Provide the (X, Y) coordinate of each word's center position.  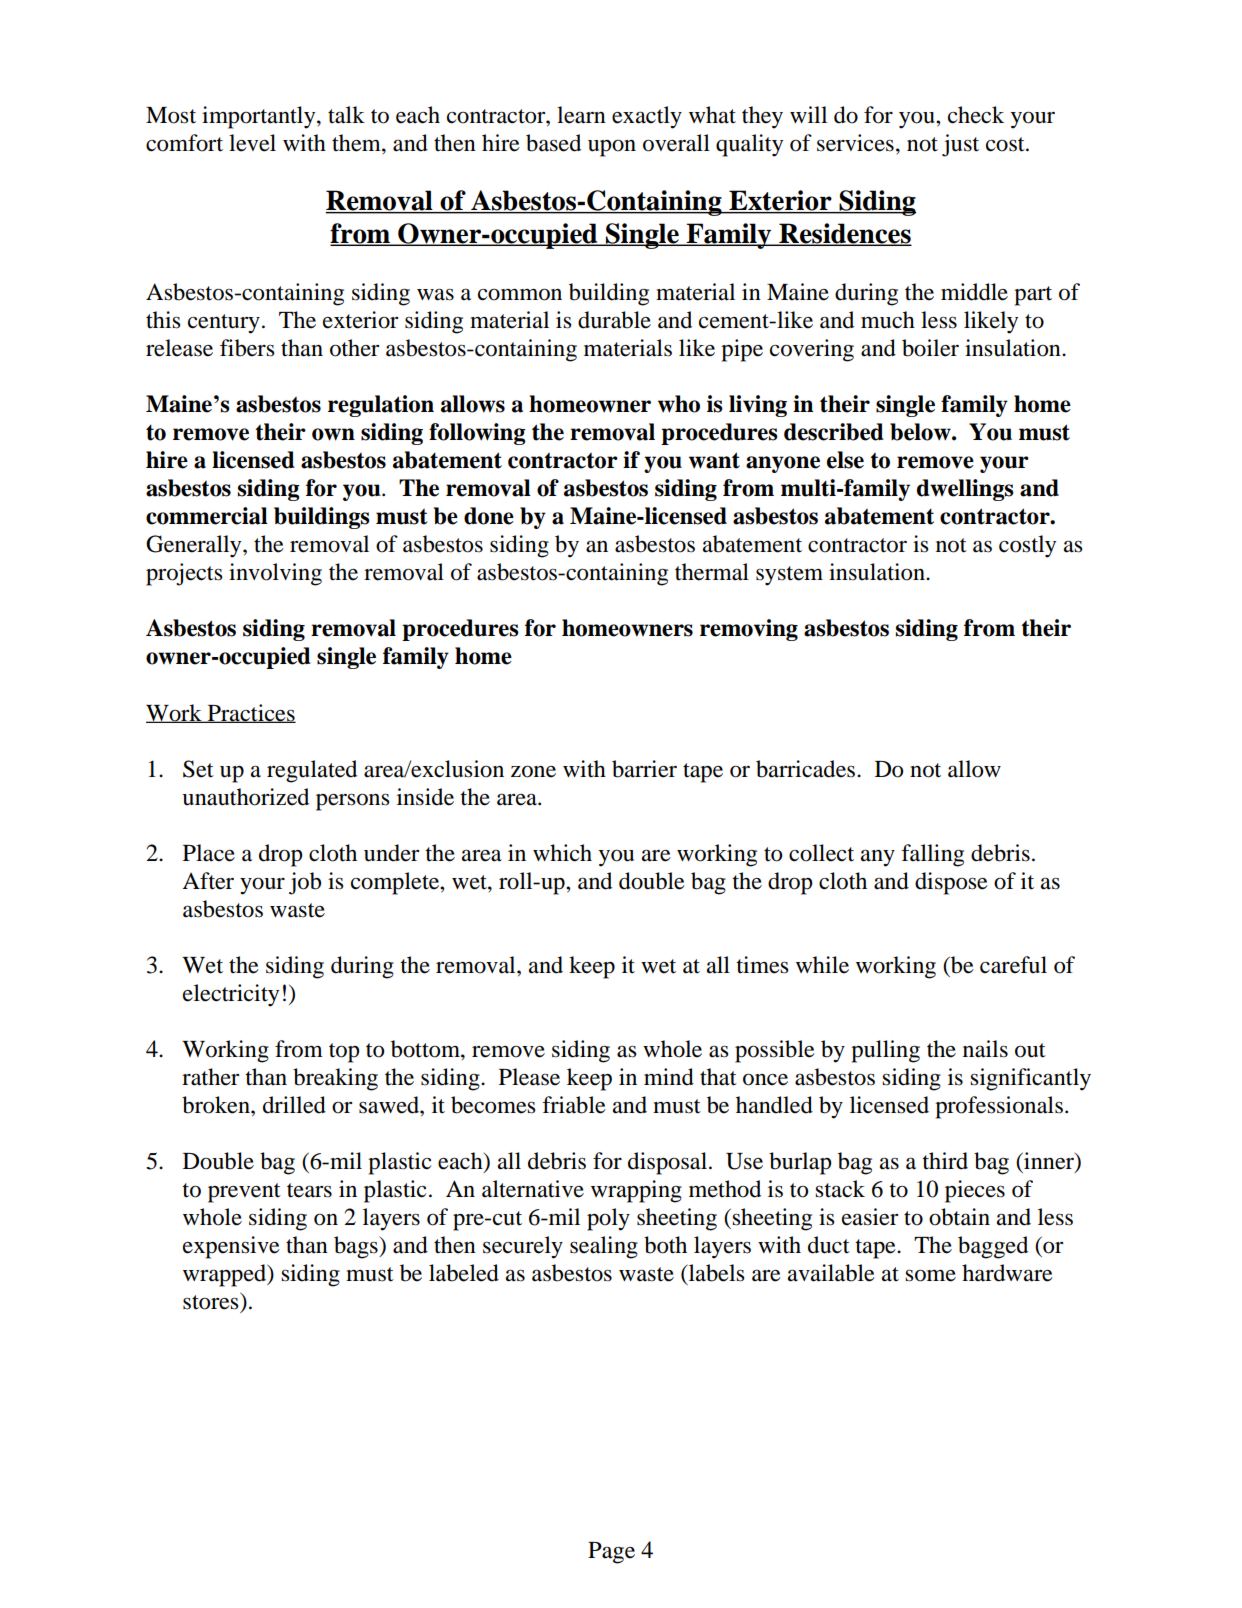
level (252, 143)
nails (985, 1049)
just (960, 145)
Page (611, 1553)
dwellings (965, 490)
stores (212, 1301)
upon (612, 148)
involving (275, 574)
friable (574, 1105)
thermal (712, 572)
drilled (294, 1105)
